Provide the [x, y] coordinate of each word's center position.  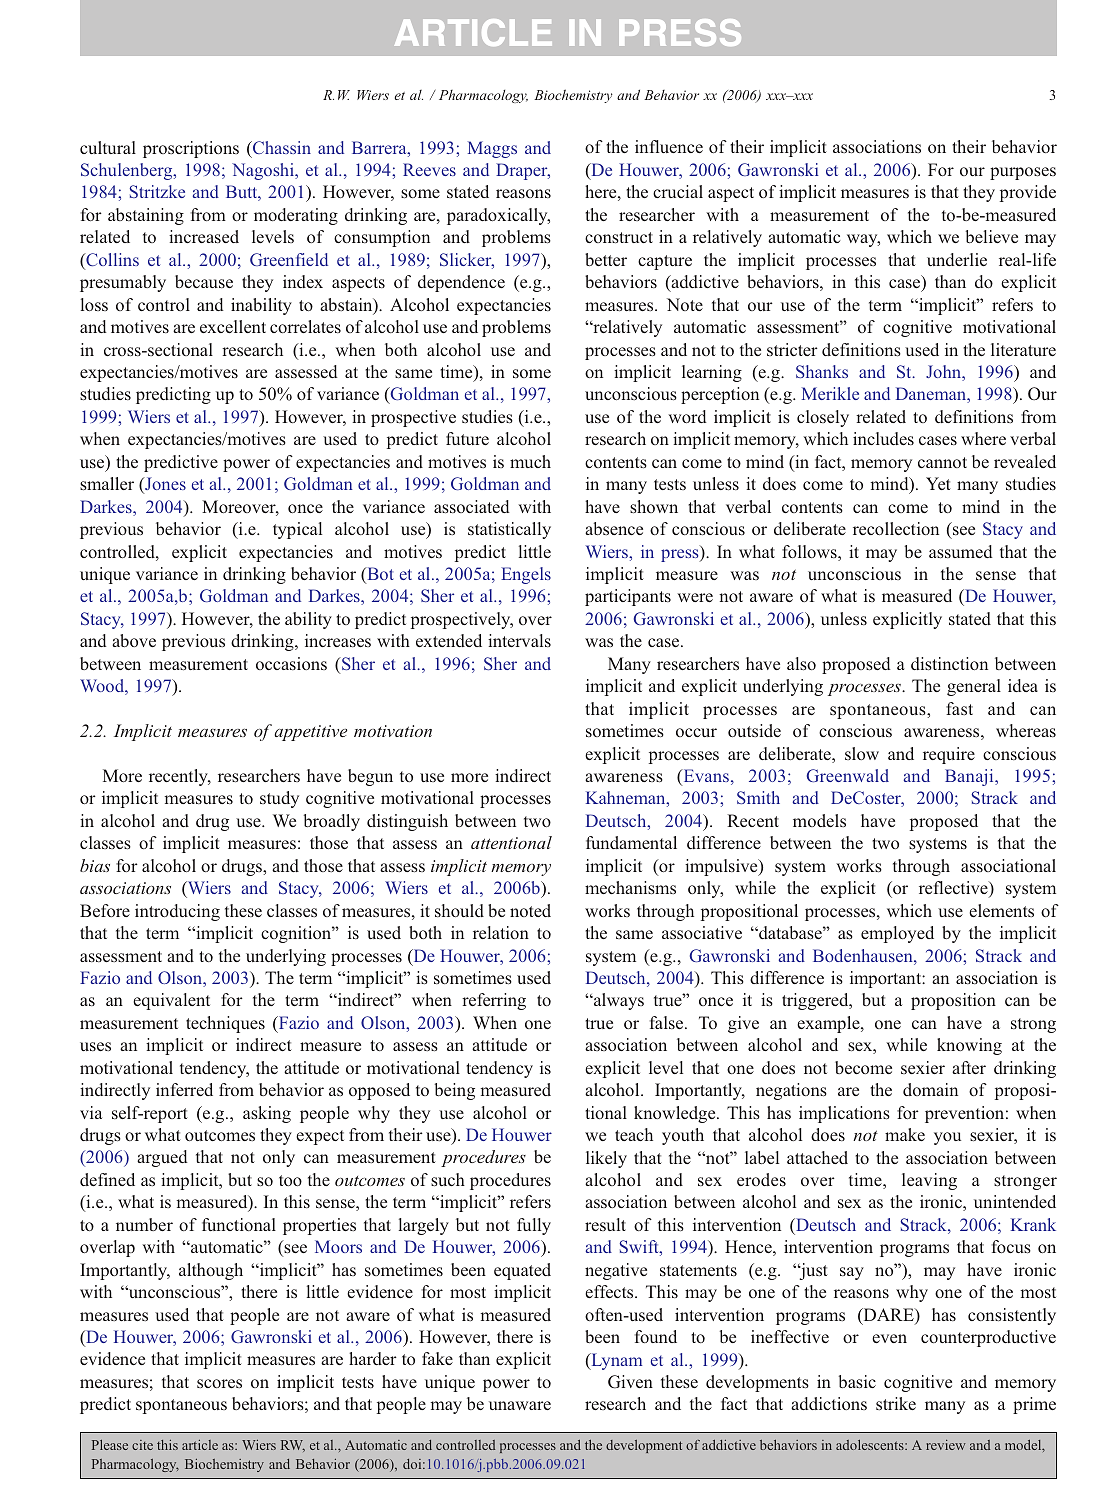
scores [219, 1383]
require [949, 755]
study [279, 799]
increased [204, 236]
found [656, 1336]
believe [992, 236]
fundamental [631, 842]
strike [896, 1403]
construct [619, 237]
